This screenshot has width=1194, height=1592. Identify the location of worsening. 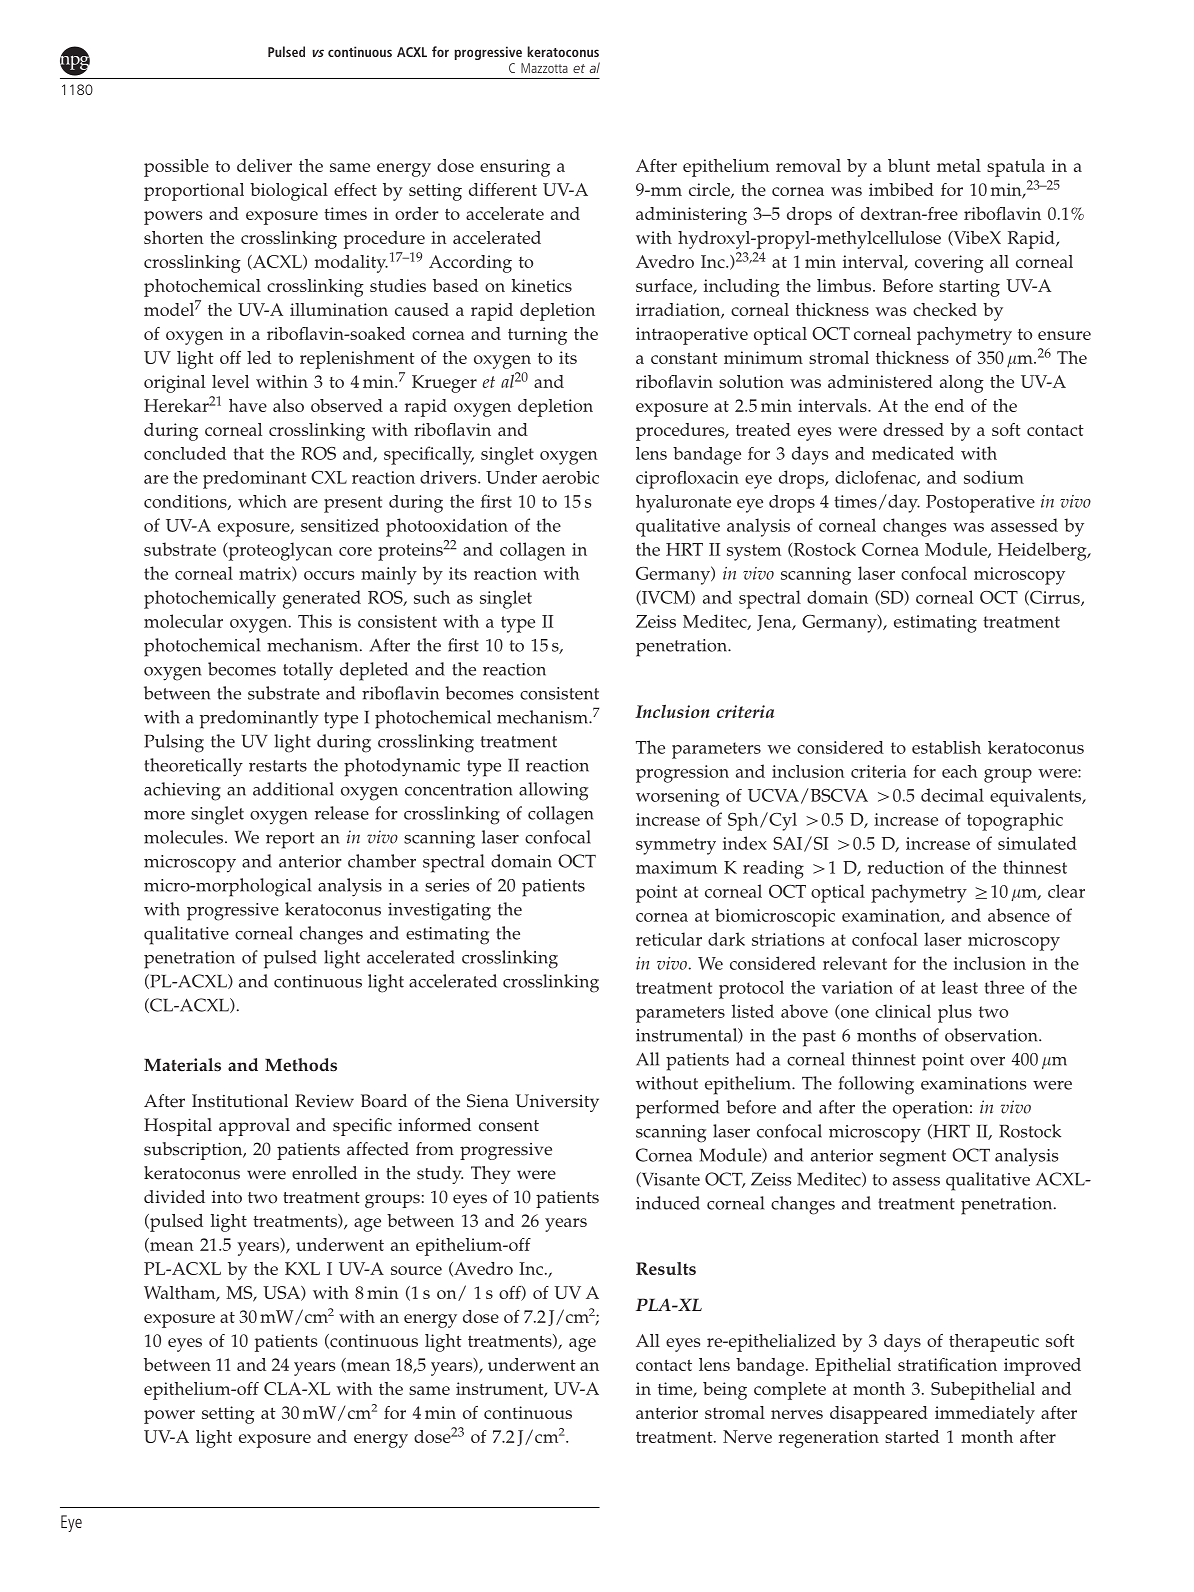
(677, 798).
